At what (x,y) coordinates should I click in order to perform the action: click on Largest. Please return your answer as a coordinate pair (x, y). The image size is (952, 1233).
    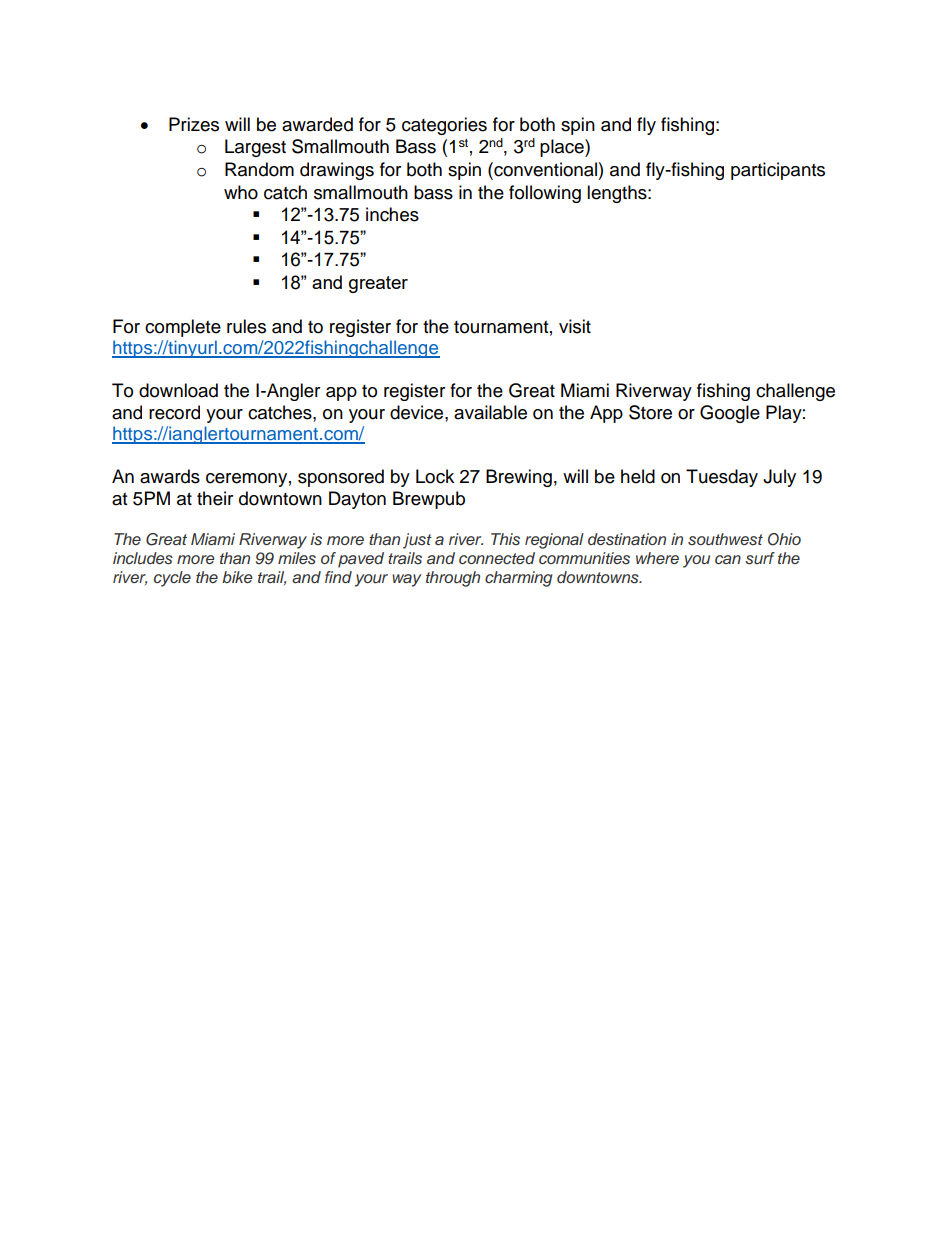
    Looking at the image, I should click on (255, 148).
